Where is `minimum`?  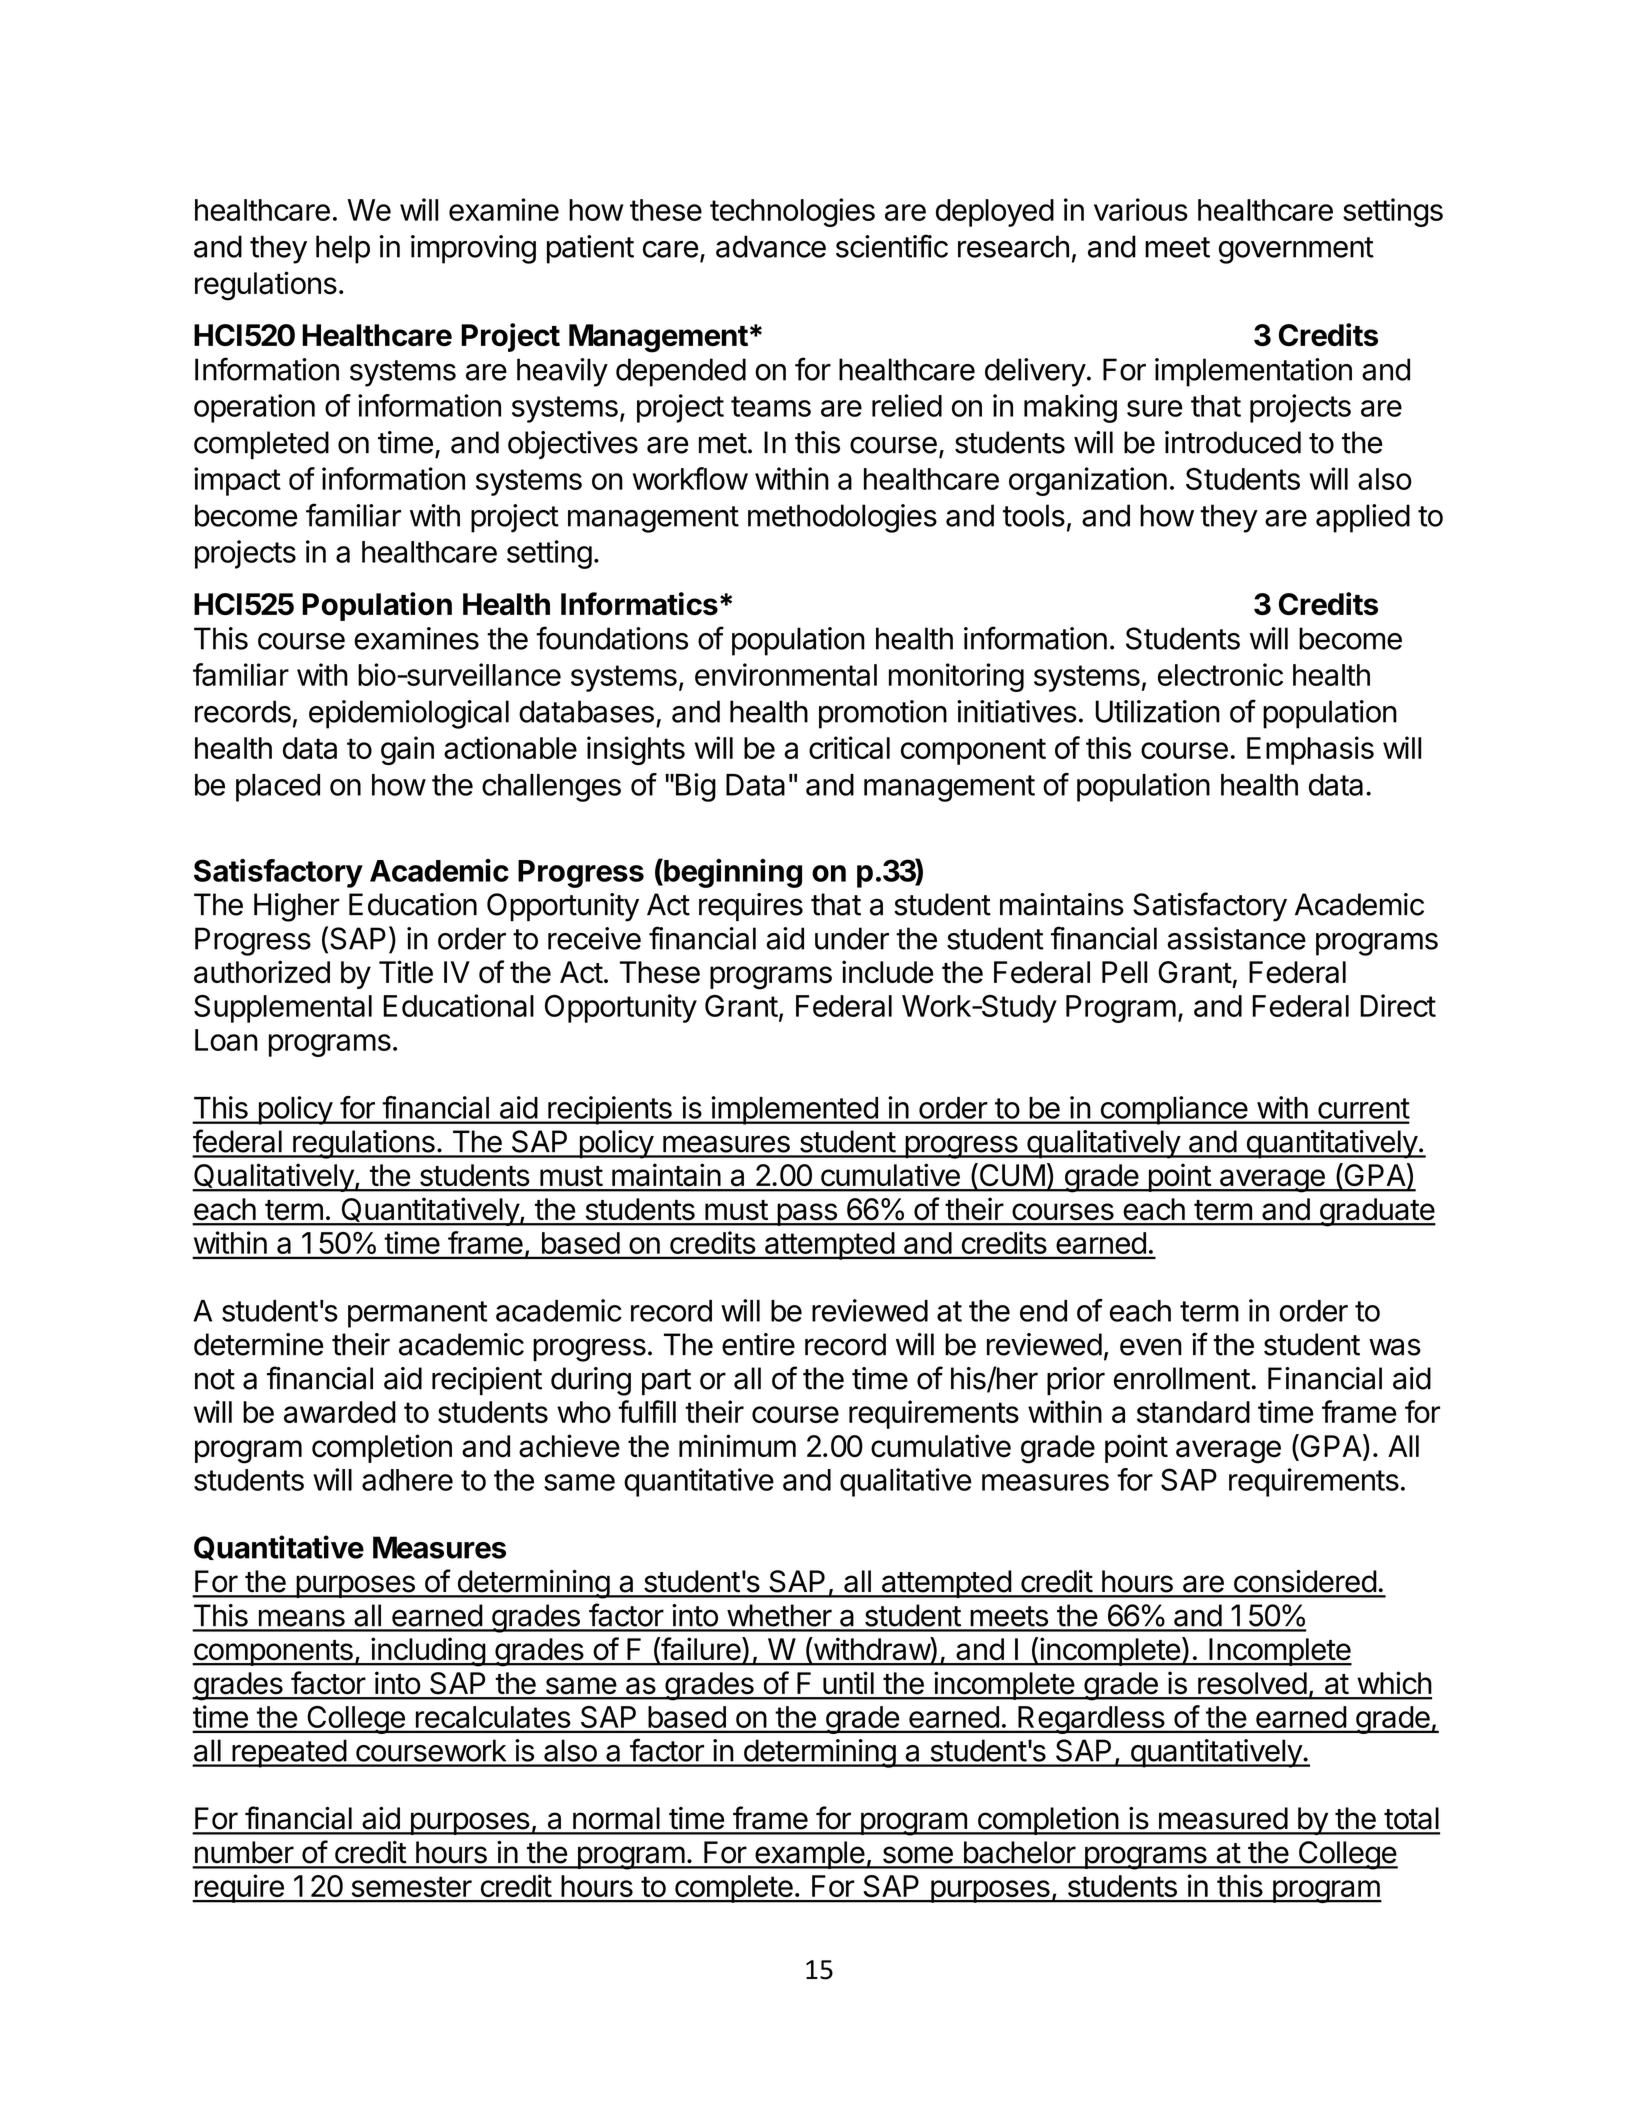 minimum is located at coordinates (737, 1445).
